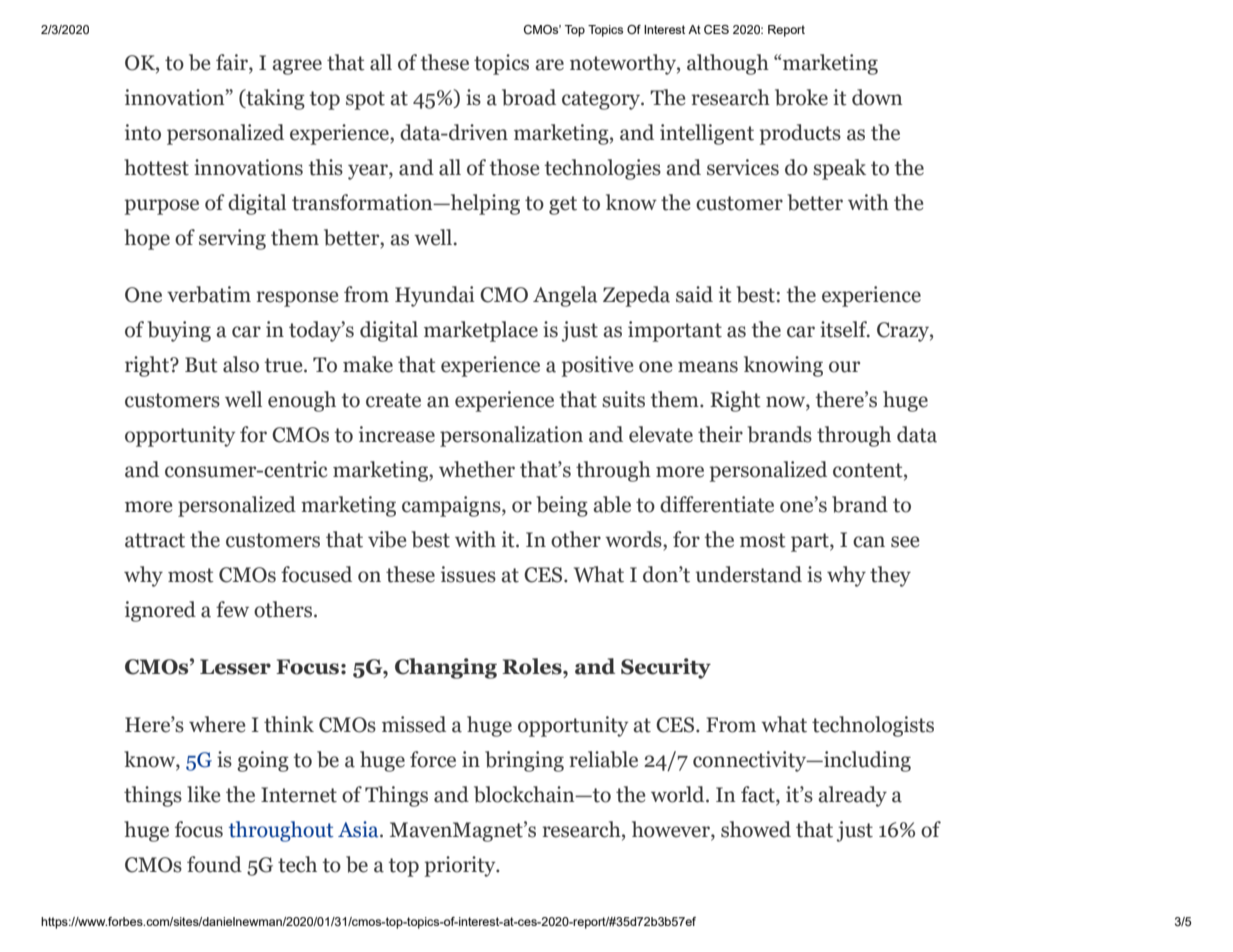 The image size is (1233, 952). Describe the element at coordinates (533, 666) in the page. I see `Roles` at that location.
